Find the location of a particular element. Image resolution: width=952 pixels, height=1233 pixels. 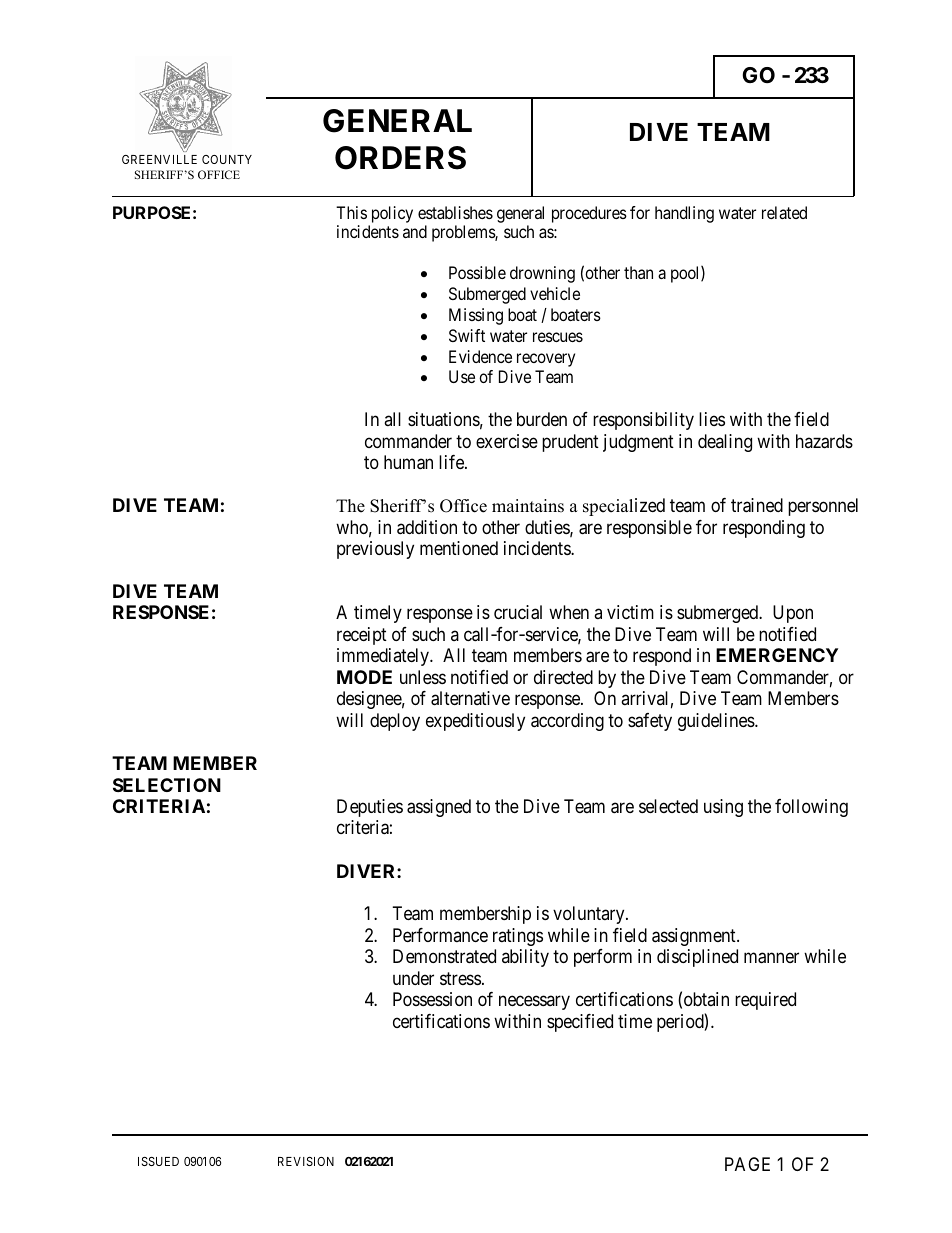

related is located at coordinates (784, 212).
